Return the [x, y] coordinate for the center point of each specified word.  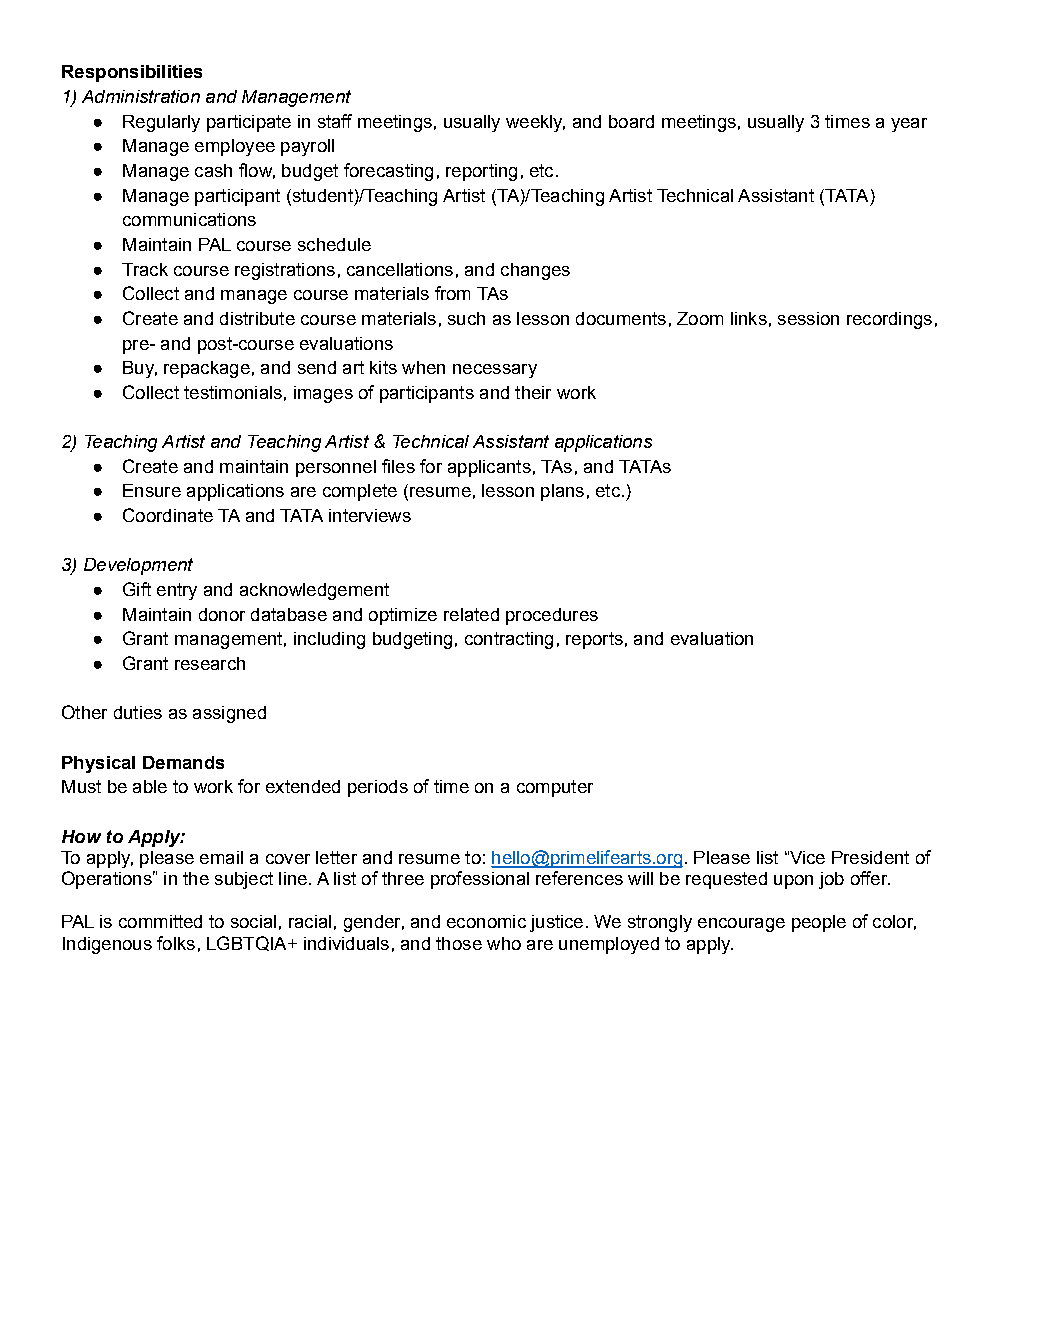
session [808, 318]
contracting [509, 640]
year [909, 125]
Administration [141, 96]
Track [145, 269]
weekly [535, 123]
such [466, 318]
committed [160, 921]
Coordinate [168, 515]
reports [594, 640]
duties [138, 712]
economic [486, 921]
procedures [552, 616]
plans [562, 492]
